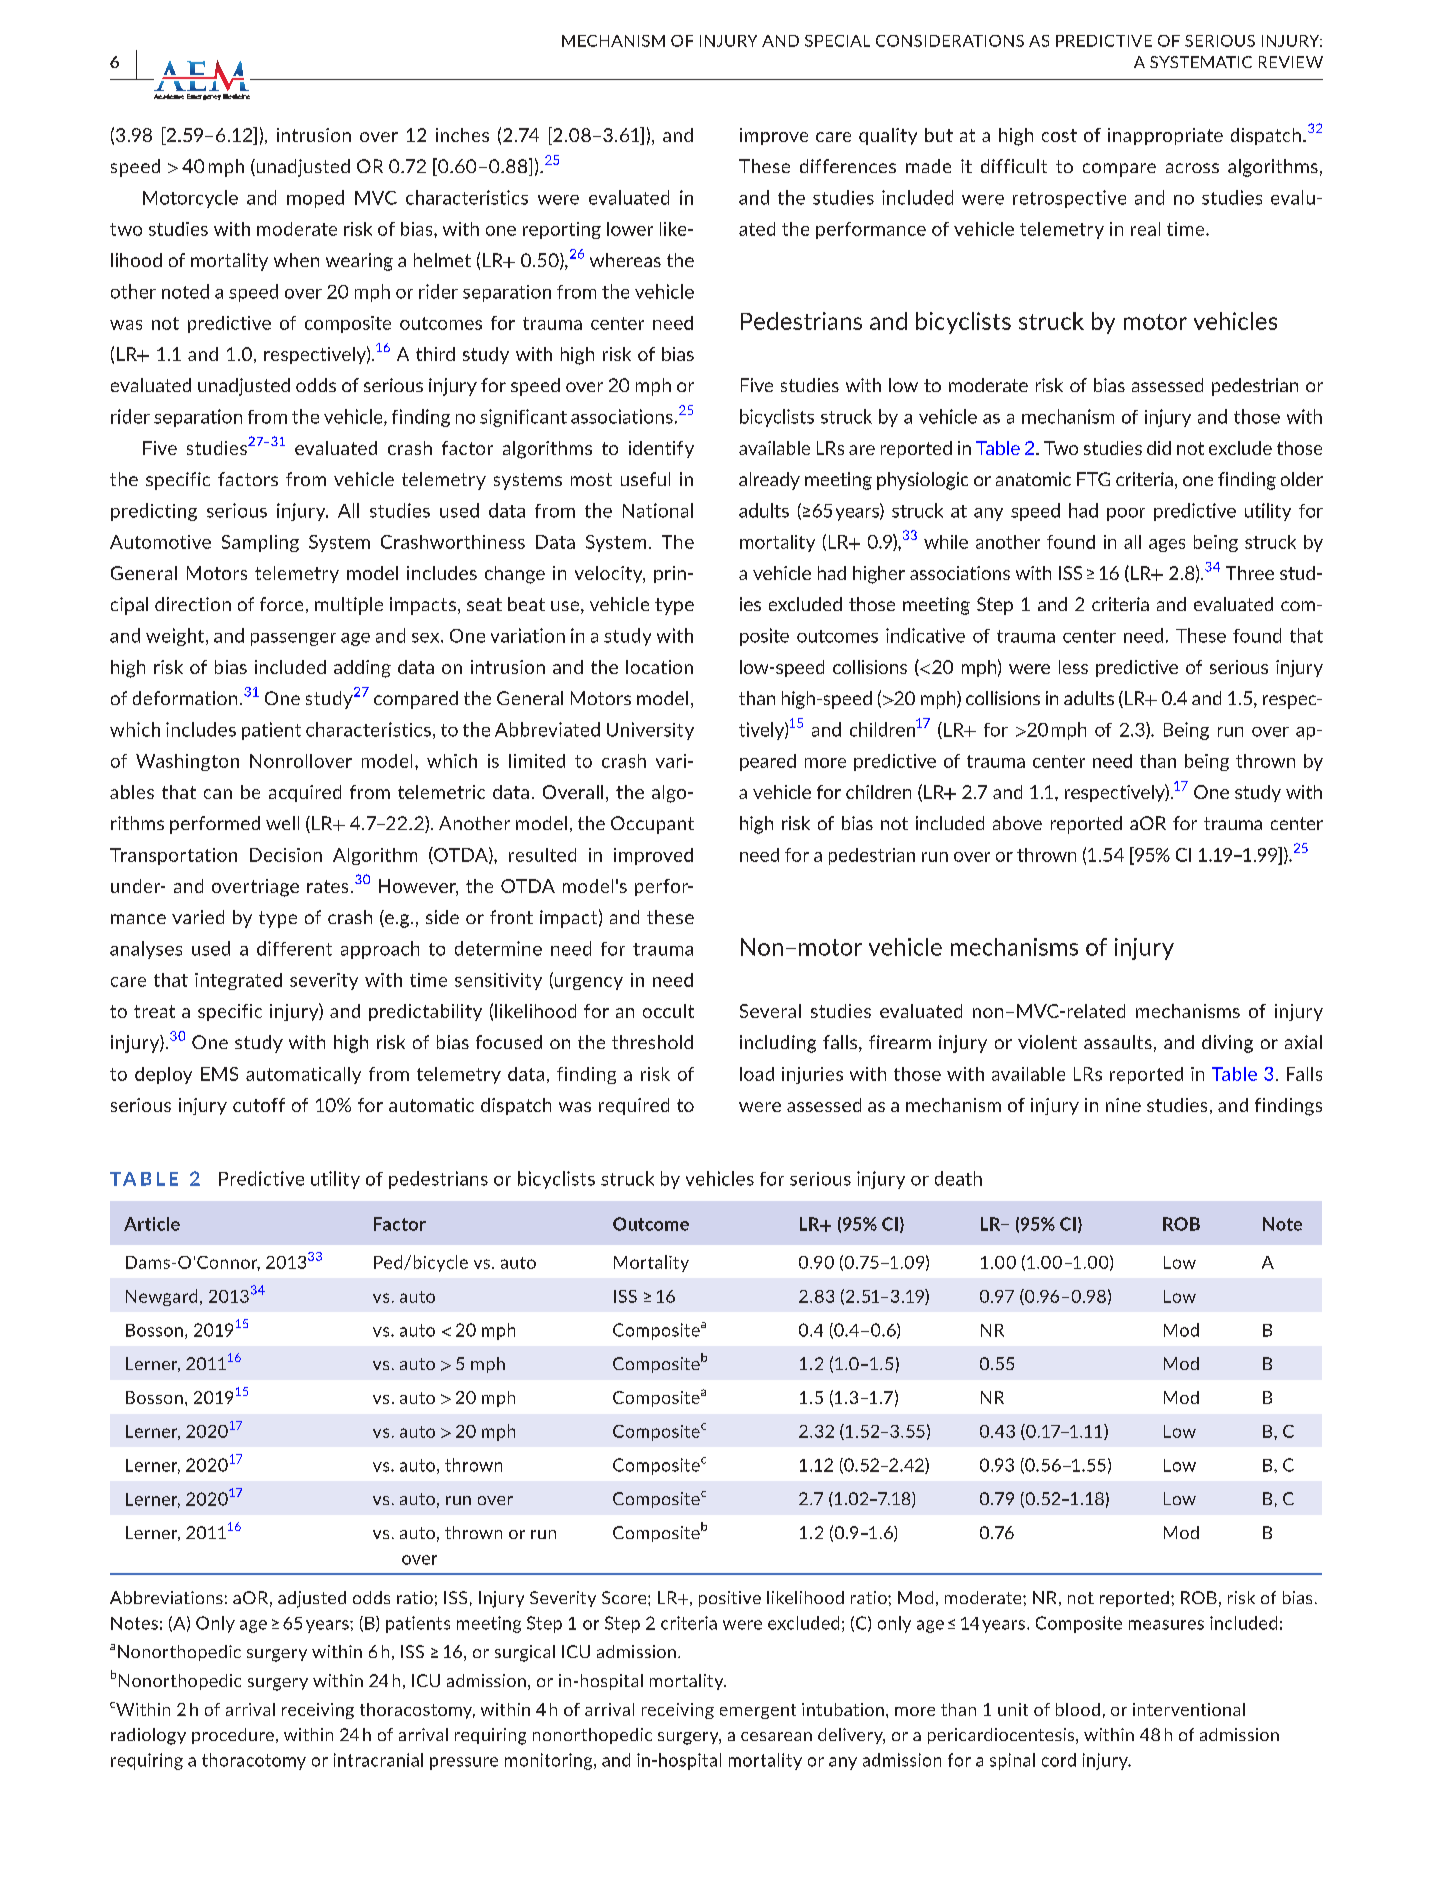 Image resolution: width=1433 pixels, height=1883 pixels. Describe the element at coordinates (152, 1224) in the screenshot. I see `Article` at that location.
